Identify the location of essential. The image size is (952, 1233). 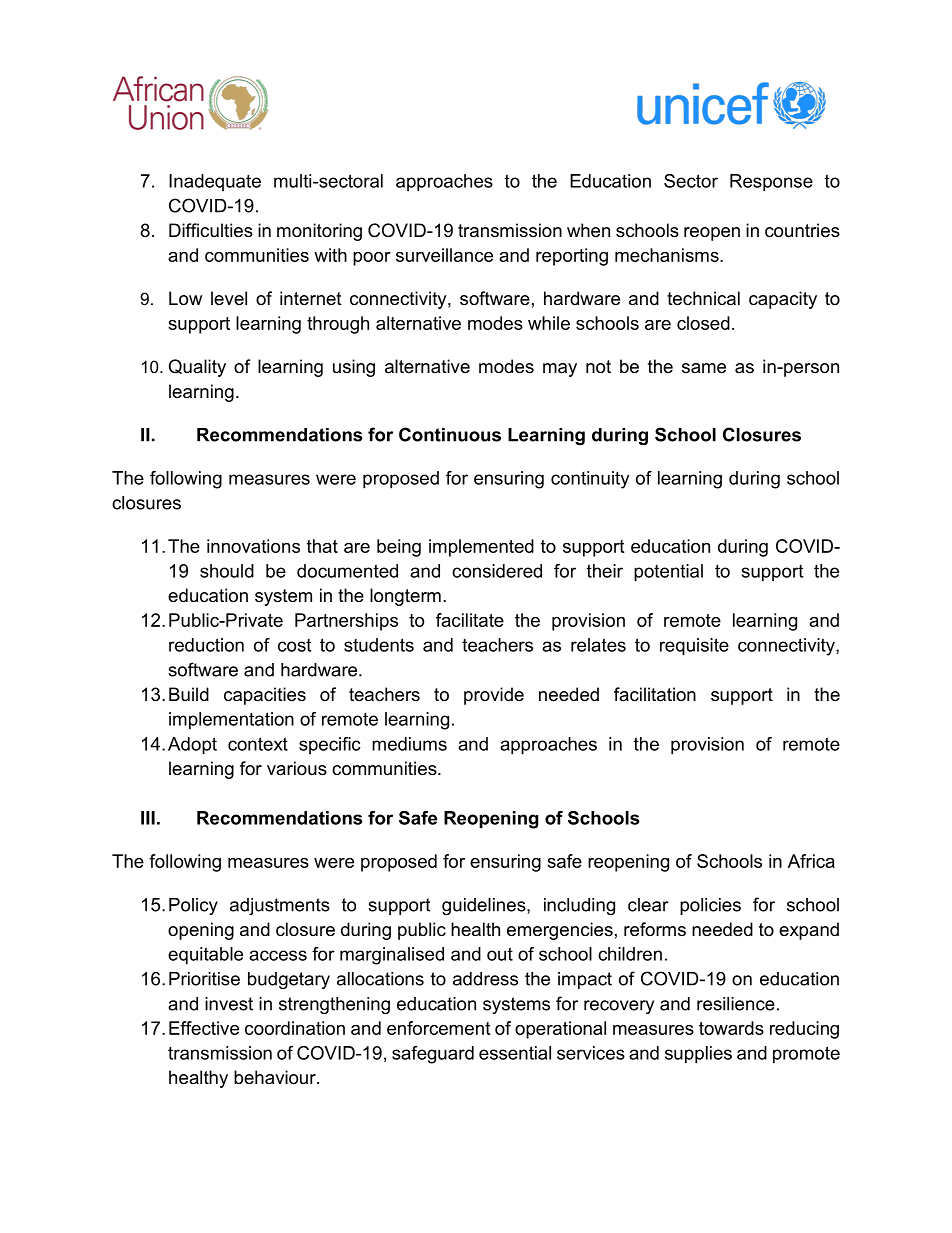
(515, 1053).
